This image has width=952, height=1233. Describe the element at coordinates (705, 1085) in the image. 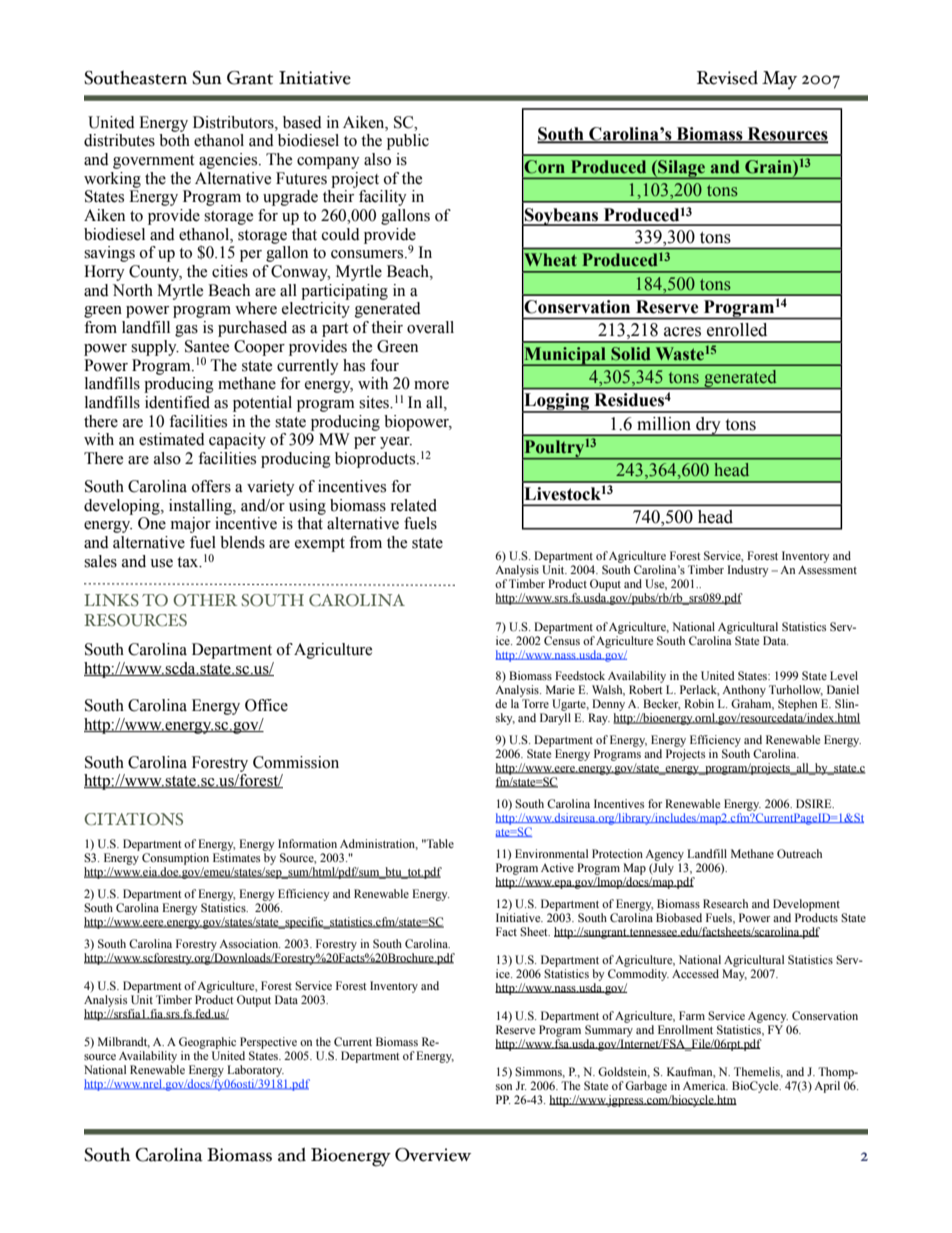

I see `America` at that location.
